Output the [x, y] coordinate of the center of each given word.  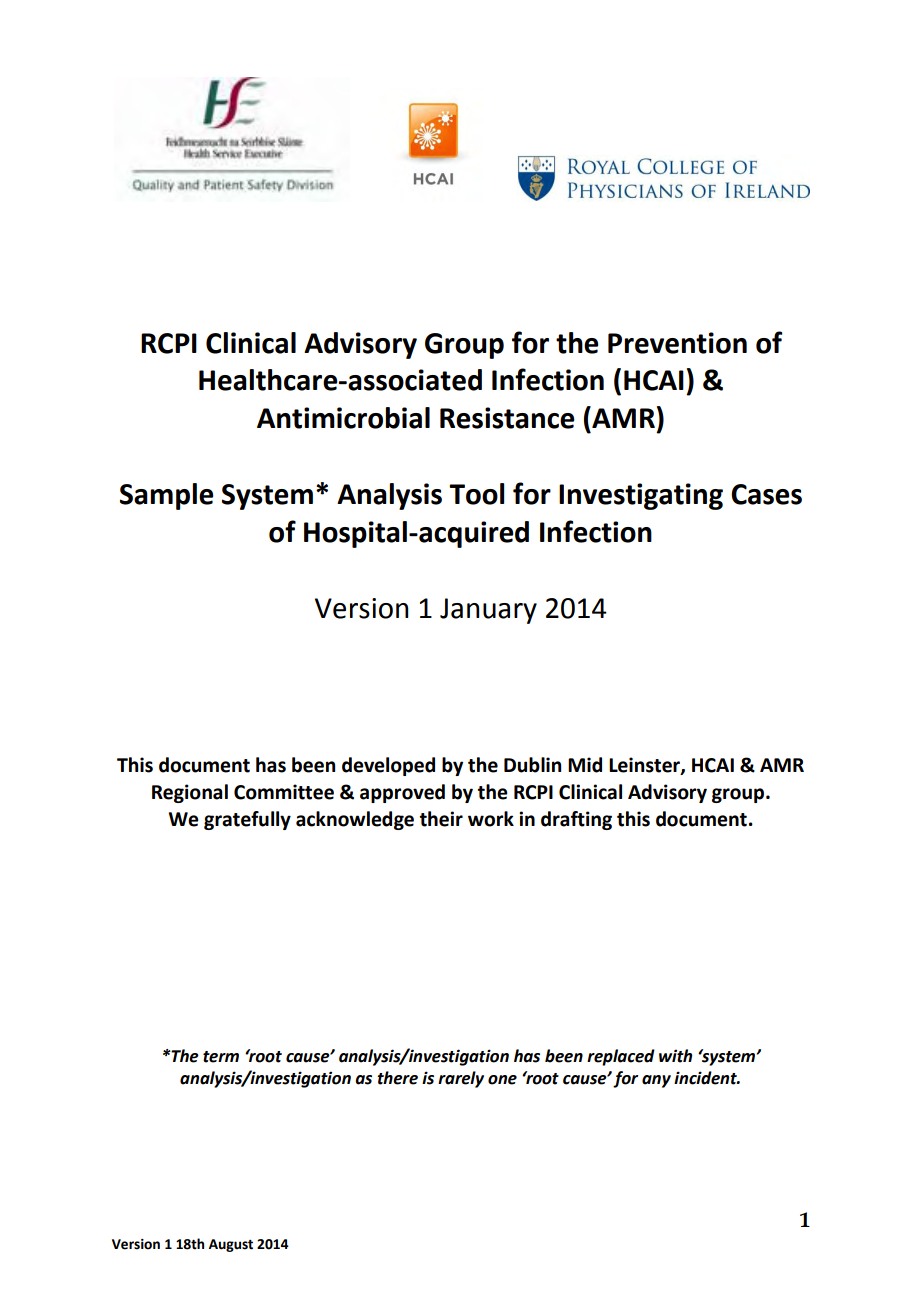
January [488, 611]
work [491, 819]
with [675, 1056]
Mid [585, 765]
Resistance [507, 418]
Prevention [677, 343]
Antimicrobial [343, 418]
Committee [284, 792]
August [231, 1245]
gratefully [247, 820]
